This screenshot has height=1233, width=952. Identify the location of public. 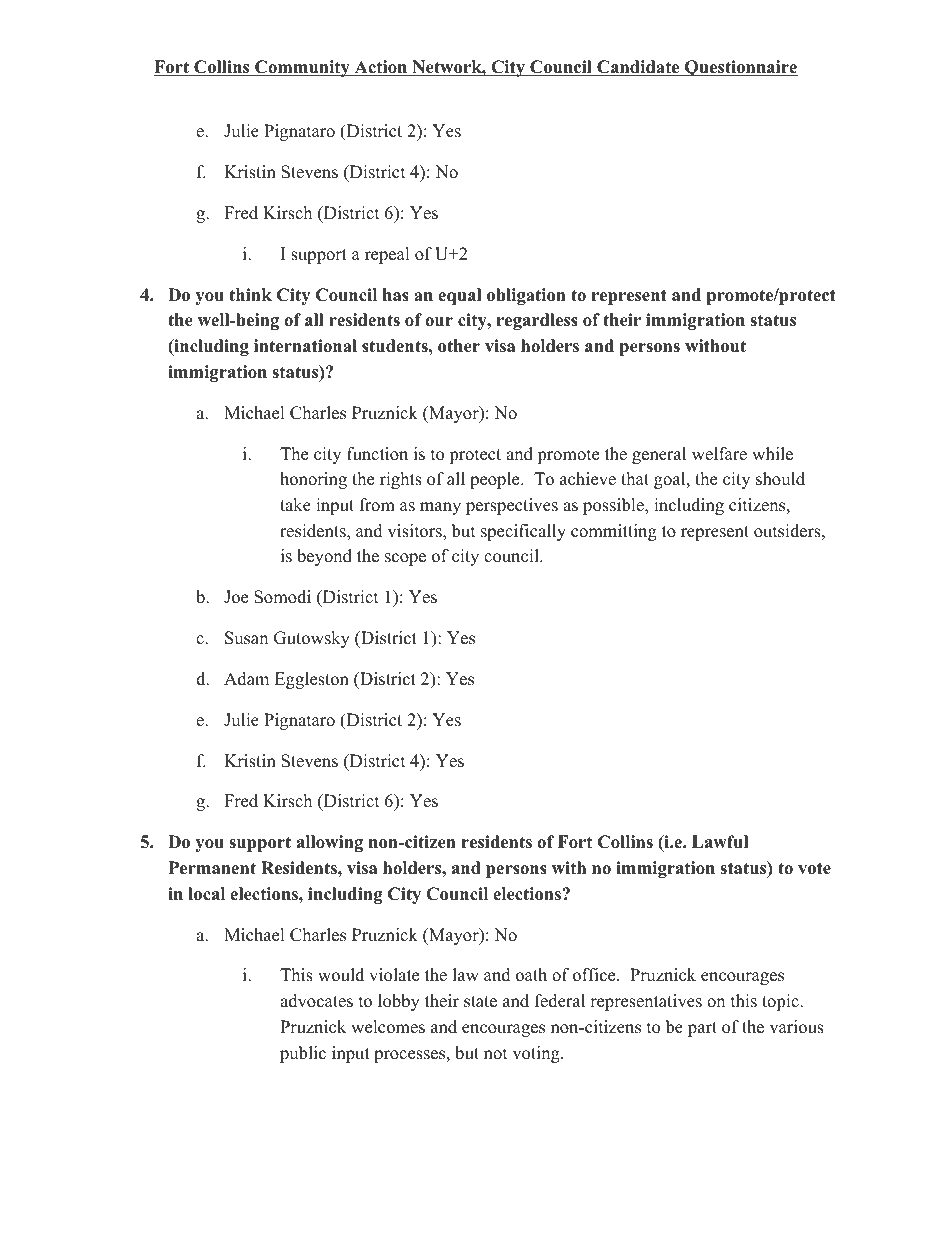
(303, 1054).
